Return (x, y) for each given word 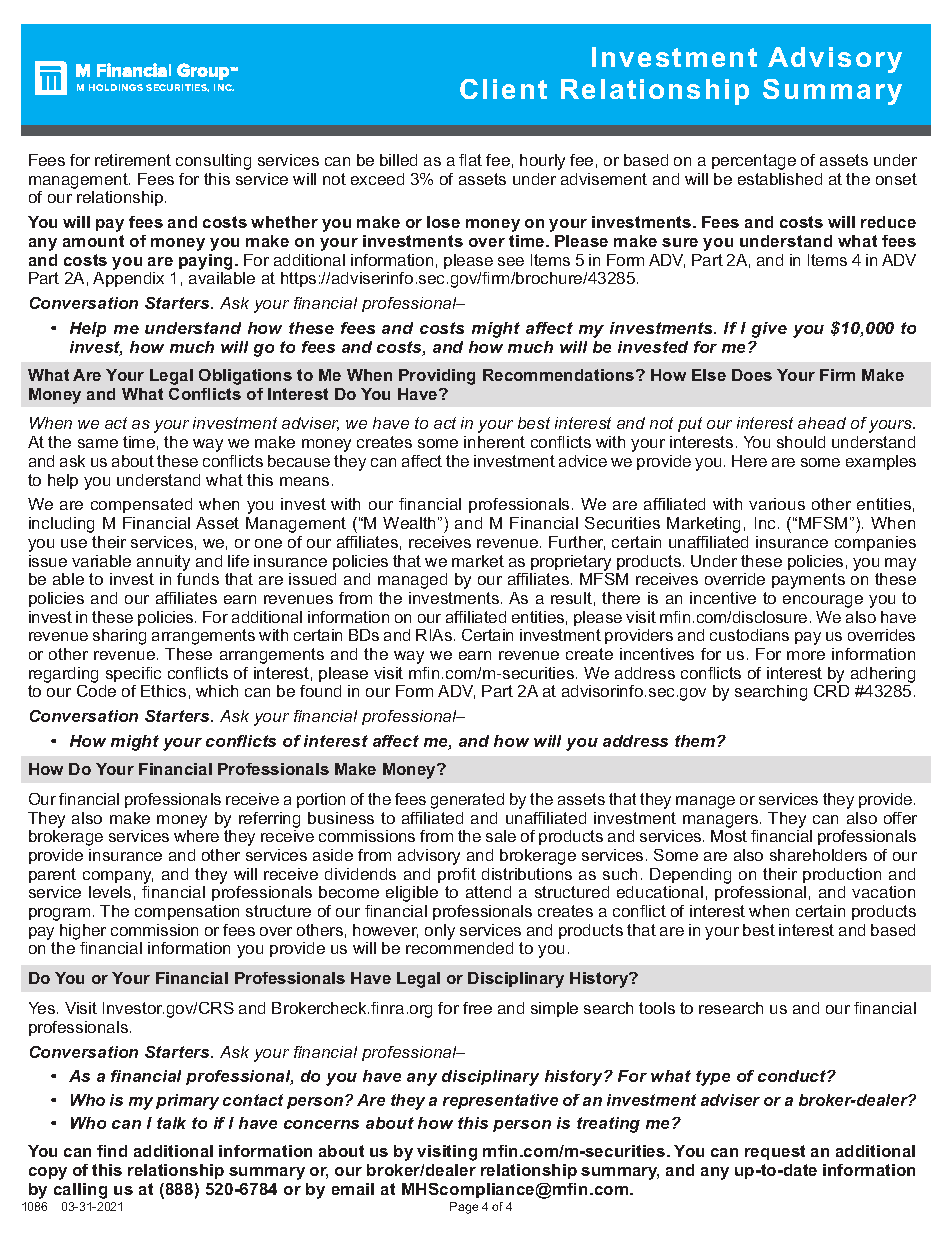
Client (503, 89)
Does (752, 375)
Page (464, 1208)
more (806, 655)
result (571, 598)
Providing (437, 377)
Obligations (245, 377)
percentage (754, 162)
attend (488, 892)
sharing (119, 637)
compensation (187, 912)
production (842, 875)
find (112, 1151)
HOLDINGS (116, 87)
